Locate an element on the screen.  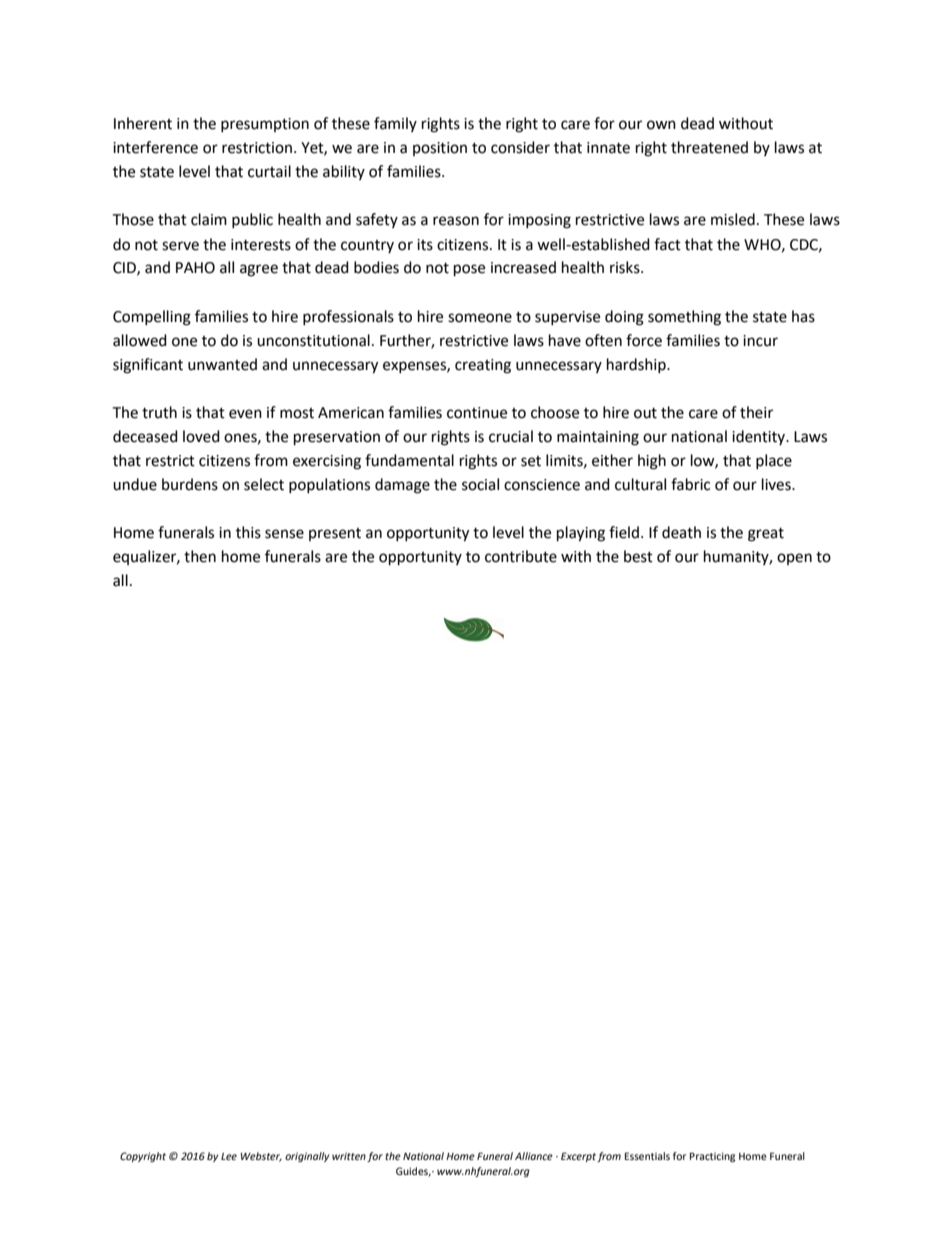
even is located at coordinates (245, 414).
